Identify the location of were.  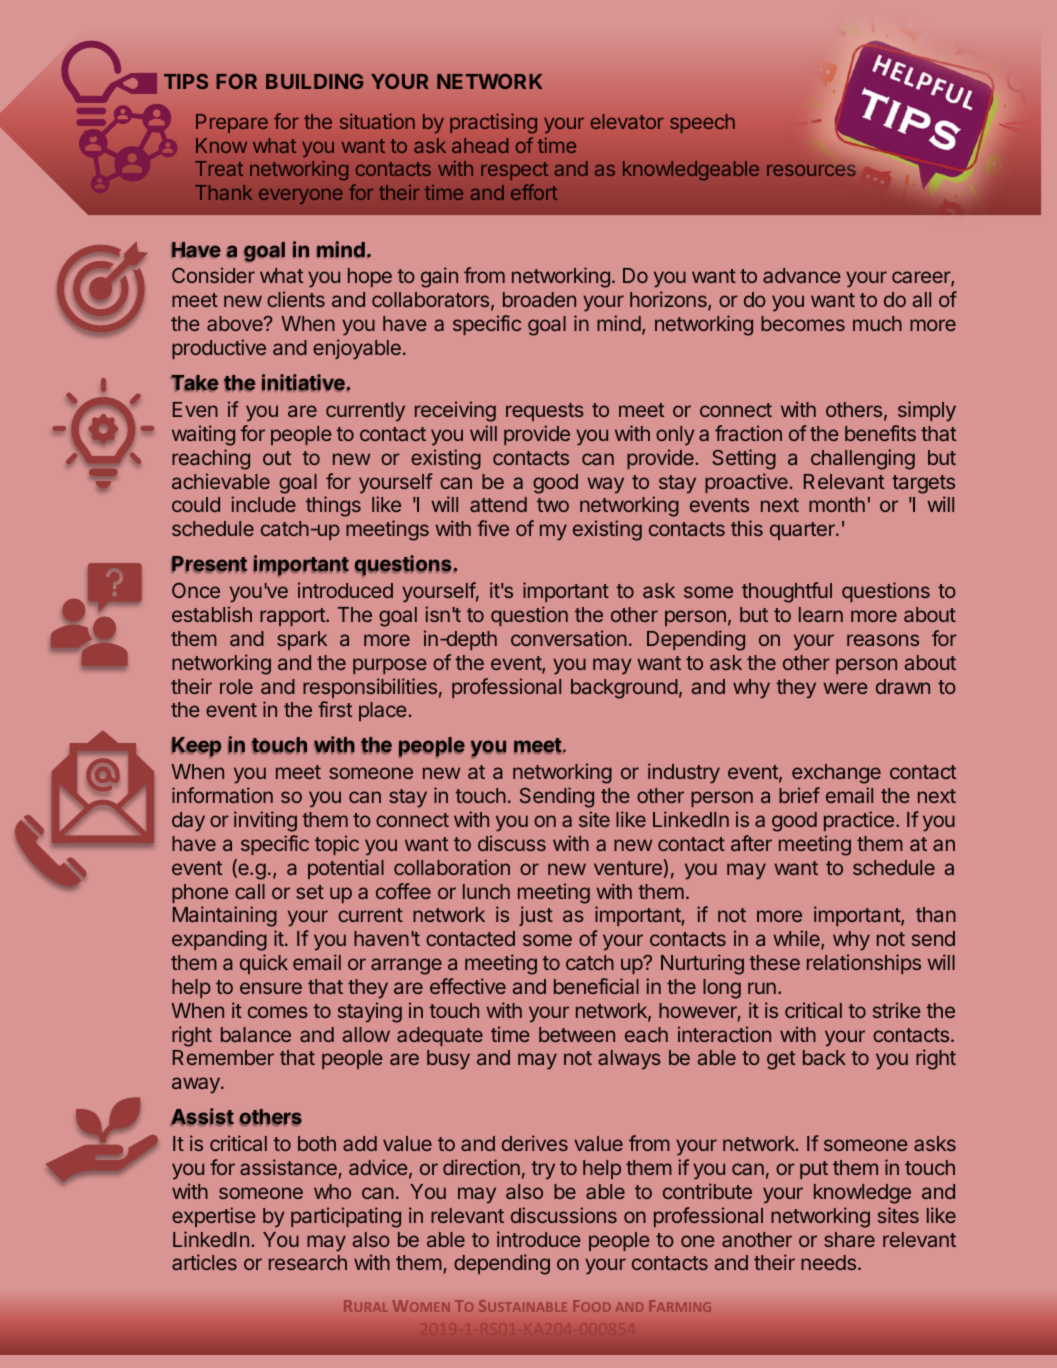
(845, 688).
